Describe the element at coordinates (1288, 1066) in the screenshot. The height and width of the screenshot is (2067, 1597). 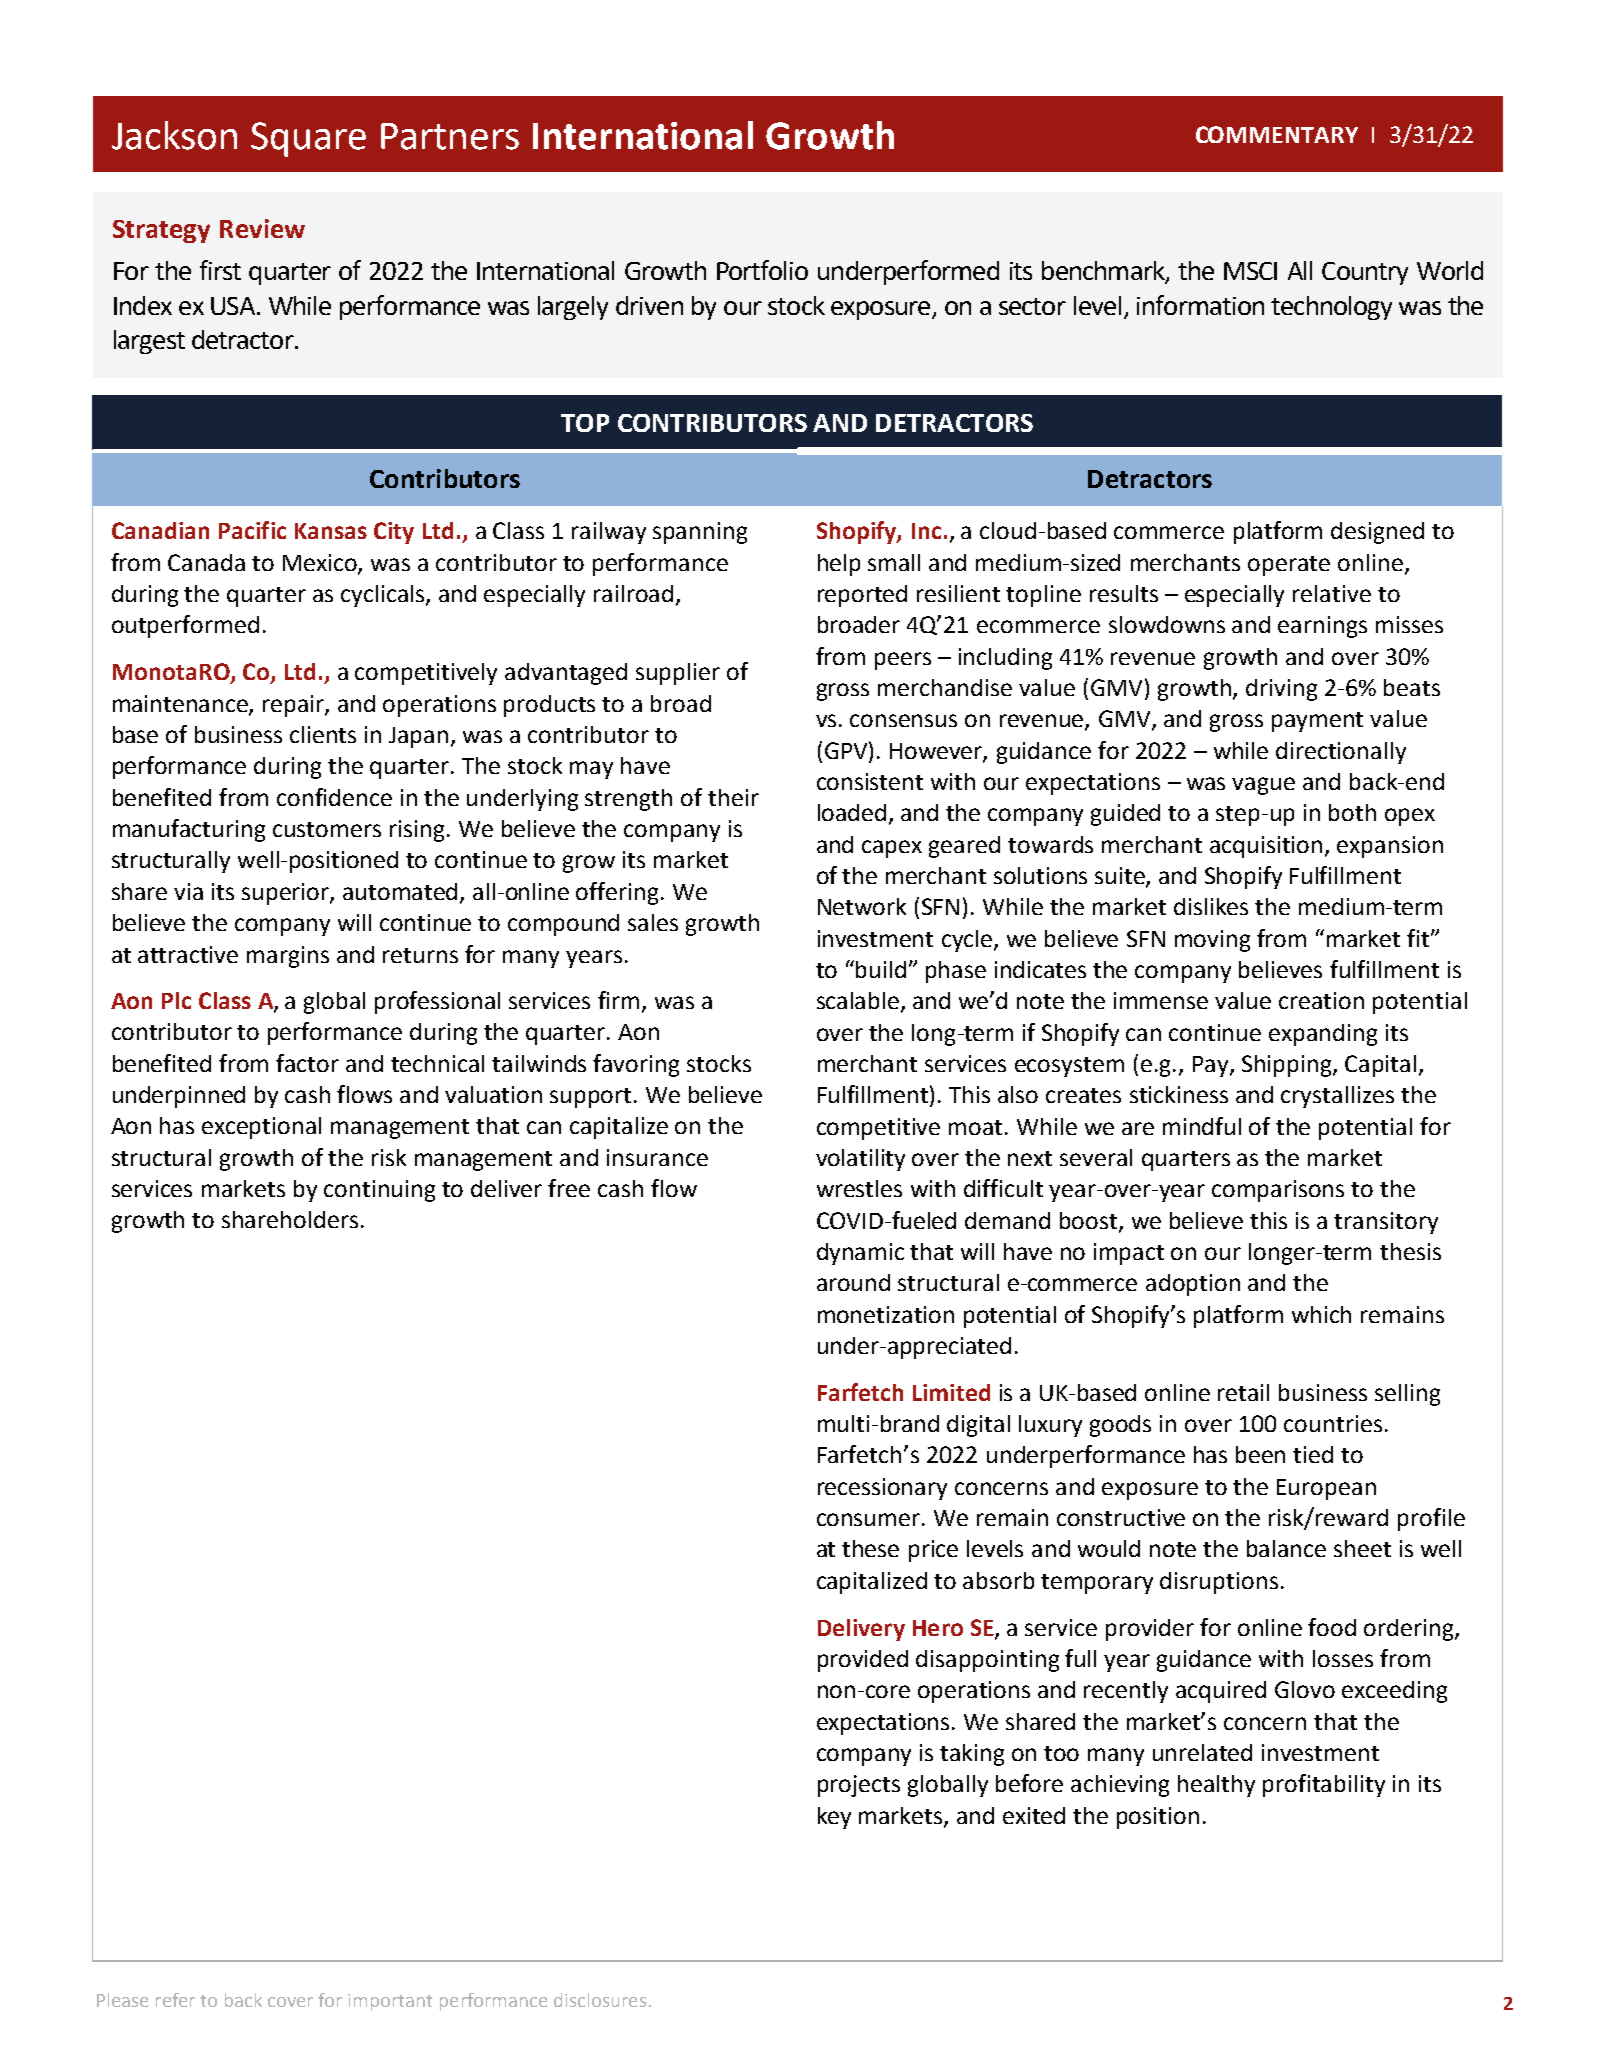
I see `Shipping` at that location.
